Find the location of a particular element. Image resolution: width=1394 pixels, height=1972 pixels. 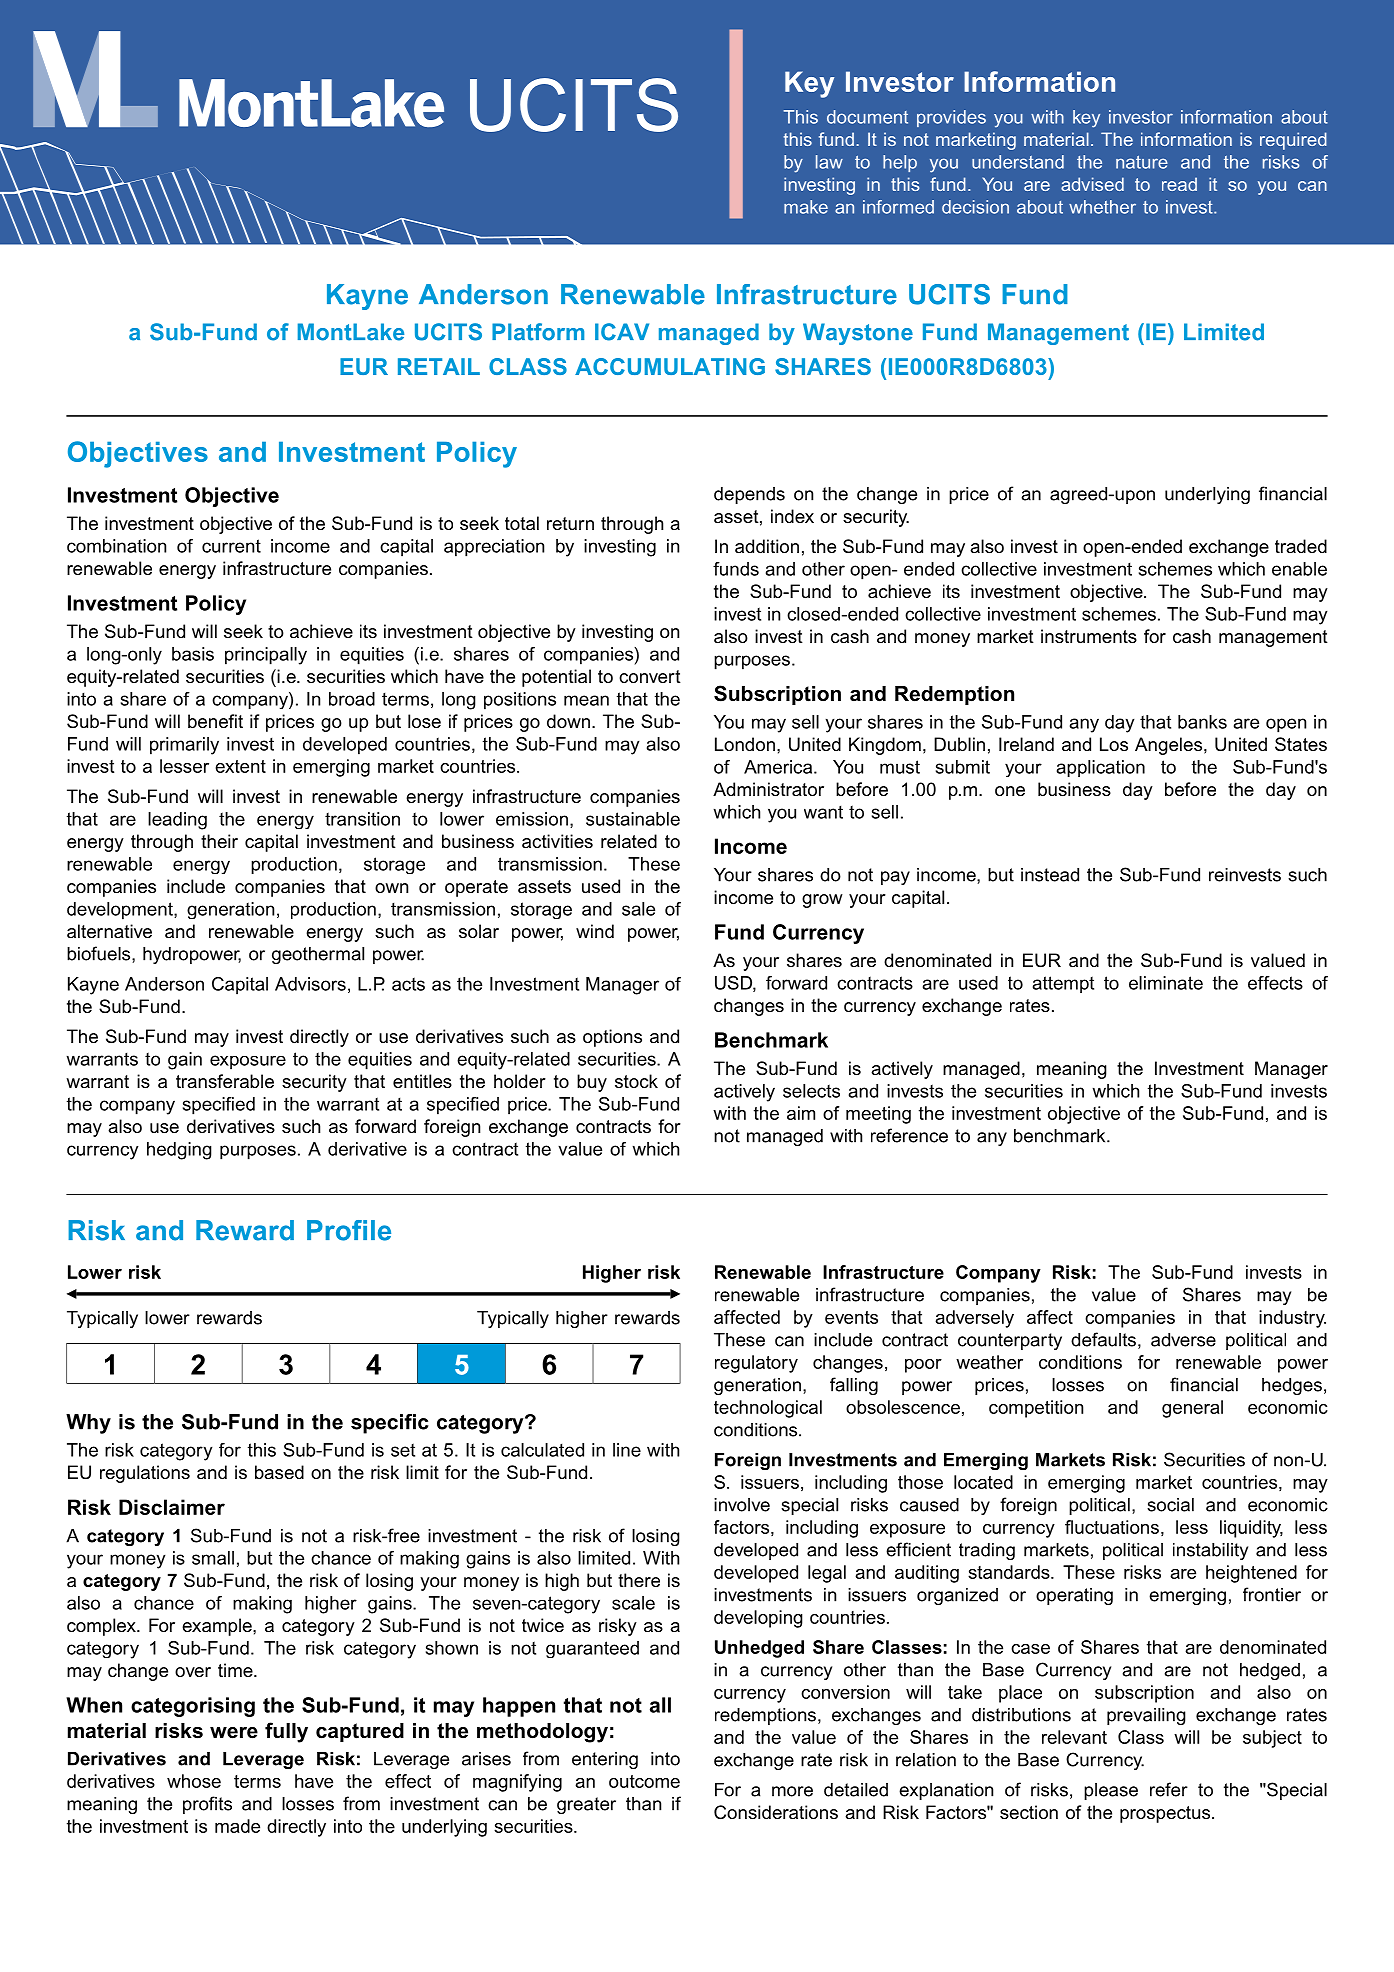

RETAIL is located at coordinates (439, 366).
